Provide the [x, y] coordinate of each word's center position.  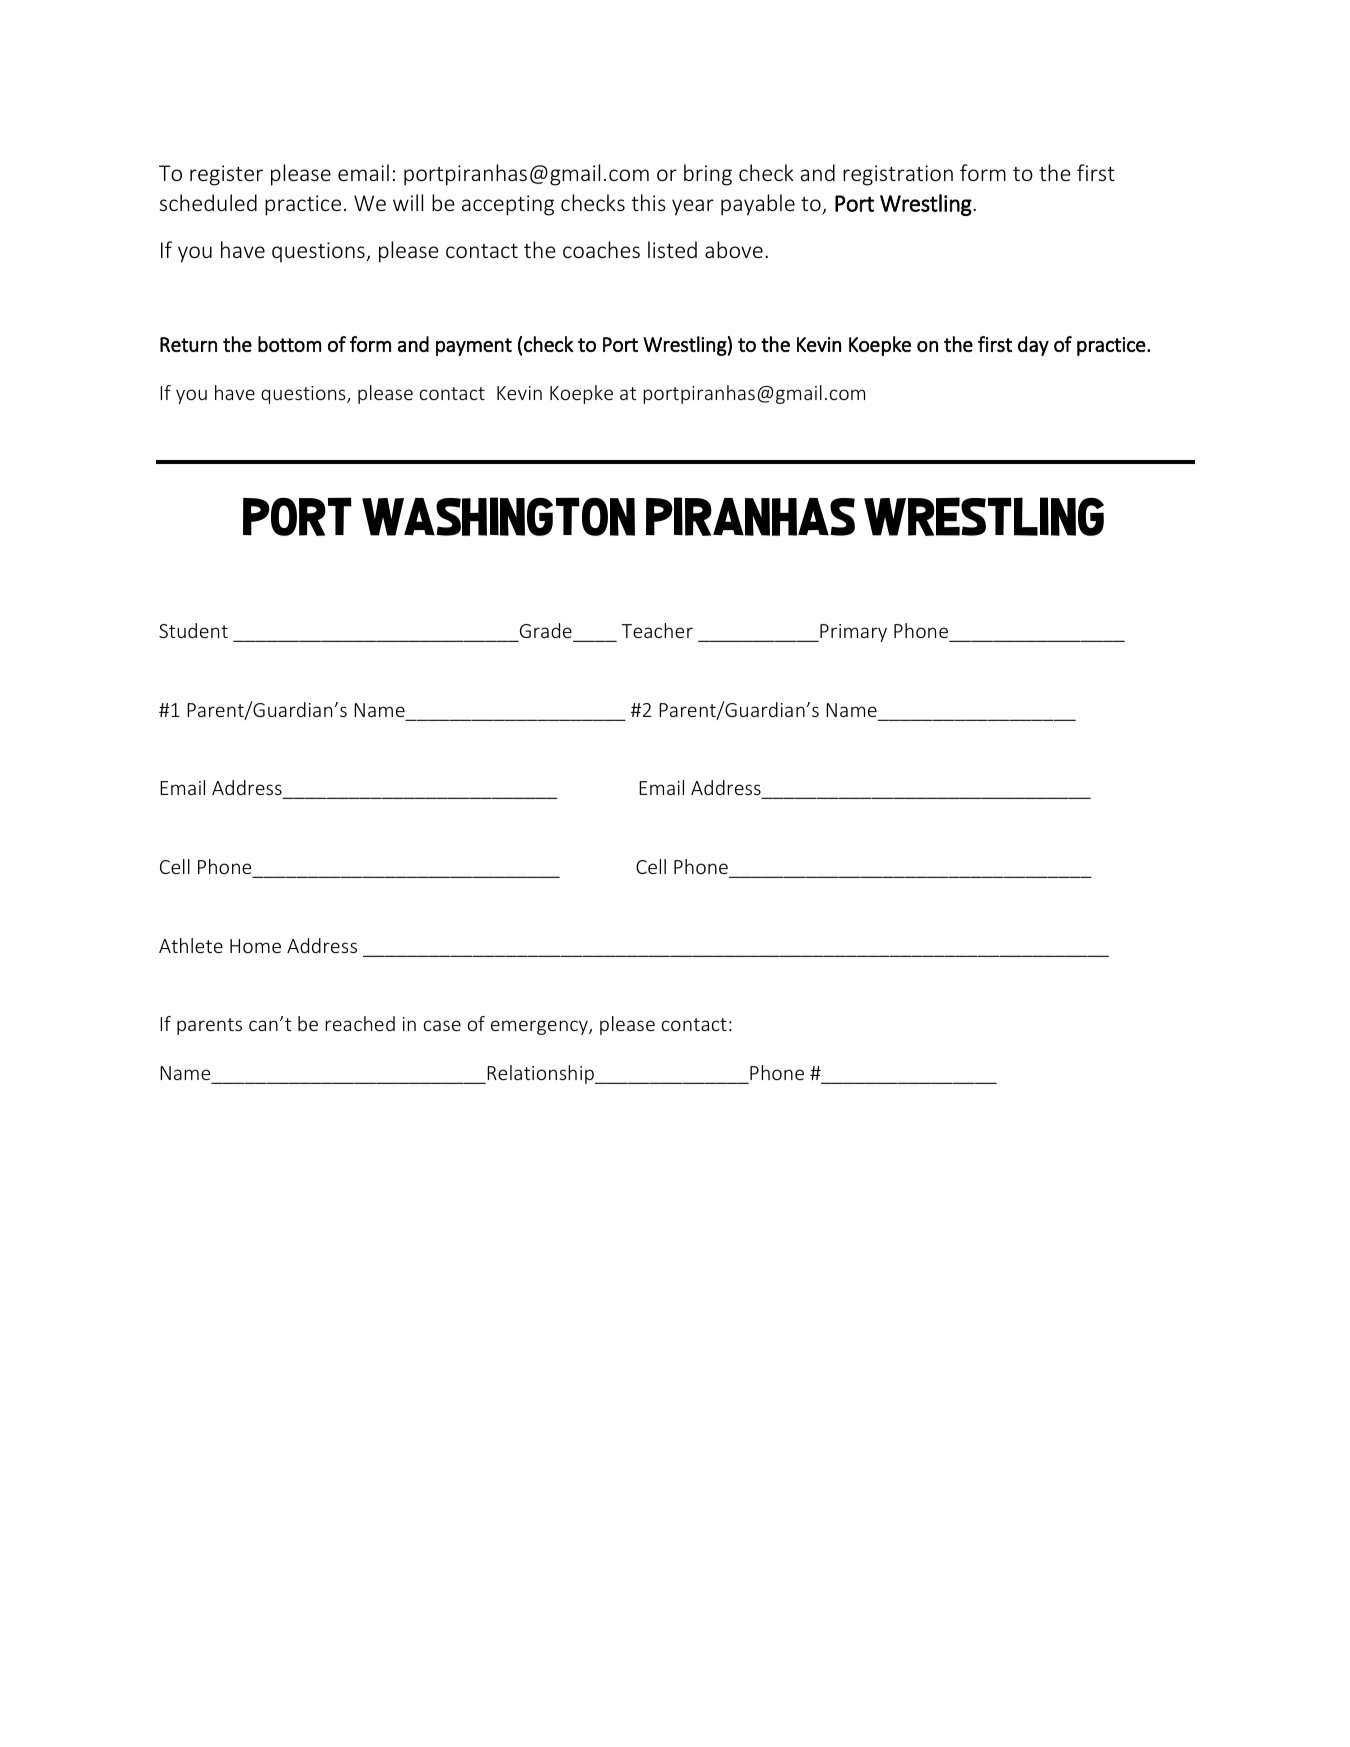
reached [360, 1023]
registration [898, 175]
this [648, 202]
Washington [498, 516]
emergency [540, 1027]
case [442, 1025]
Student [193, 630]
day [1033, 346]
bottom [289, 344]
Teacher [657, 630]
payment [474, 347]
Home [255, 946]
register [226, 175]
